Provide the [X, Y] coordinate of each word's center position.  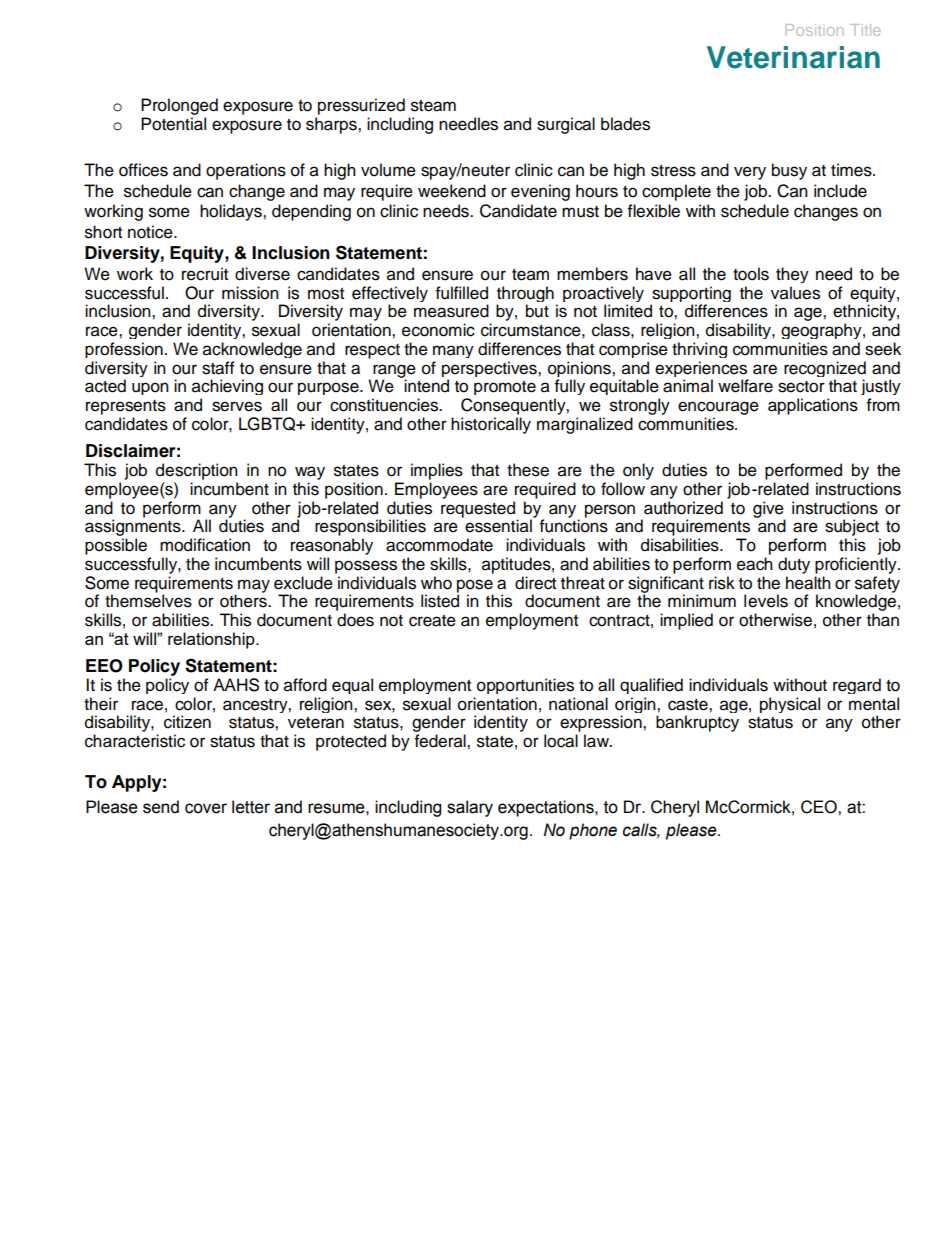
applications [813, 406]
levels [766, 601]
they [792, 275]
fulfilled [462, 293]
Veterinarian [793, 57]
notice [151, 232]
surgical [566, 125]
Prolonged [179, 106]
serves [237, 406]
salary [470, 808]
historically [491, 425]
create [432, 621]
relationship [212, 640]
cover [206, 808]
